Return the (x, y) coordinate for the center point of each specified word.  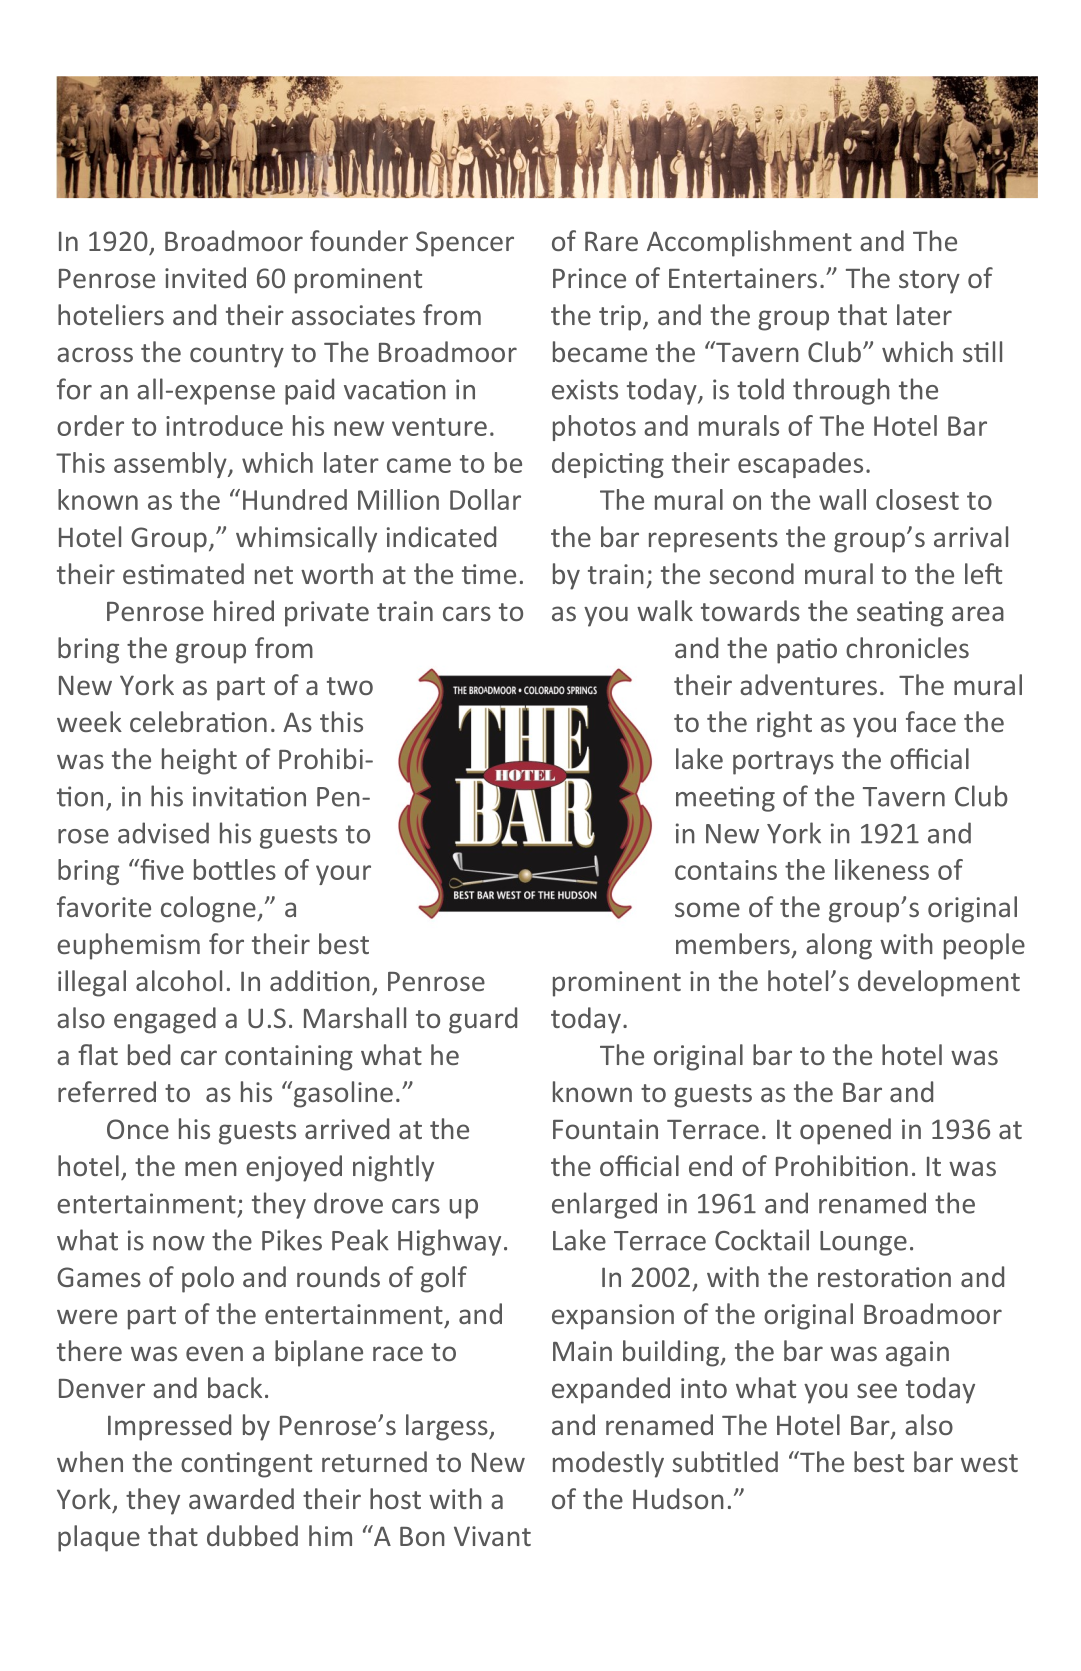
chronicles (907, 647)
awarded (241, 1498)
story (929, 282)
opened (845, 1131)
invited (205, 277)
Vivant (492, 1536)
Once (138, 1129)
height (199, 761)
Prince (589, 278)
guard (483, 1020)
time (489, 574)
